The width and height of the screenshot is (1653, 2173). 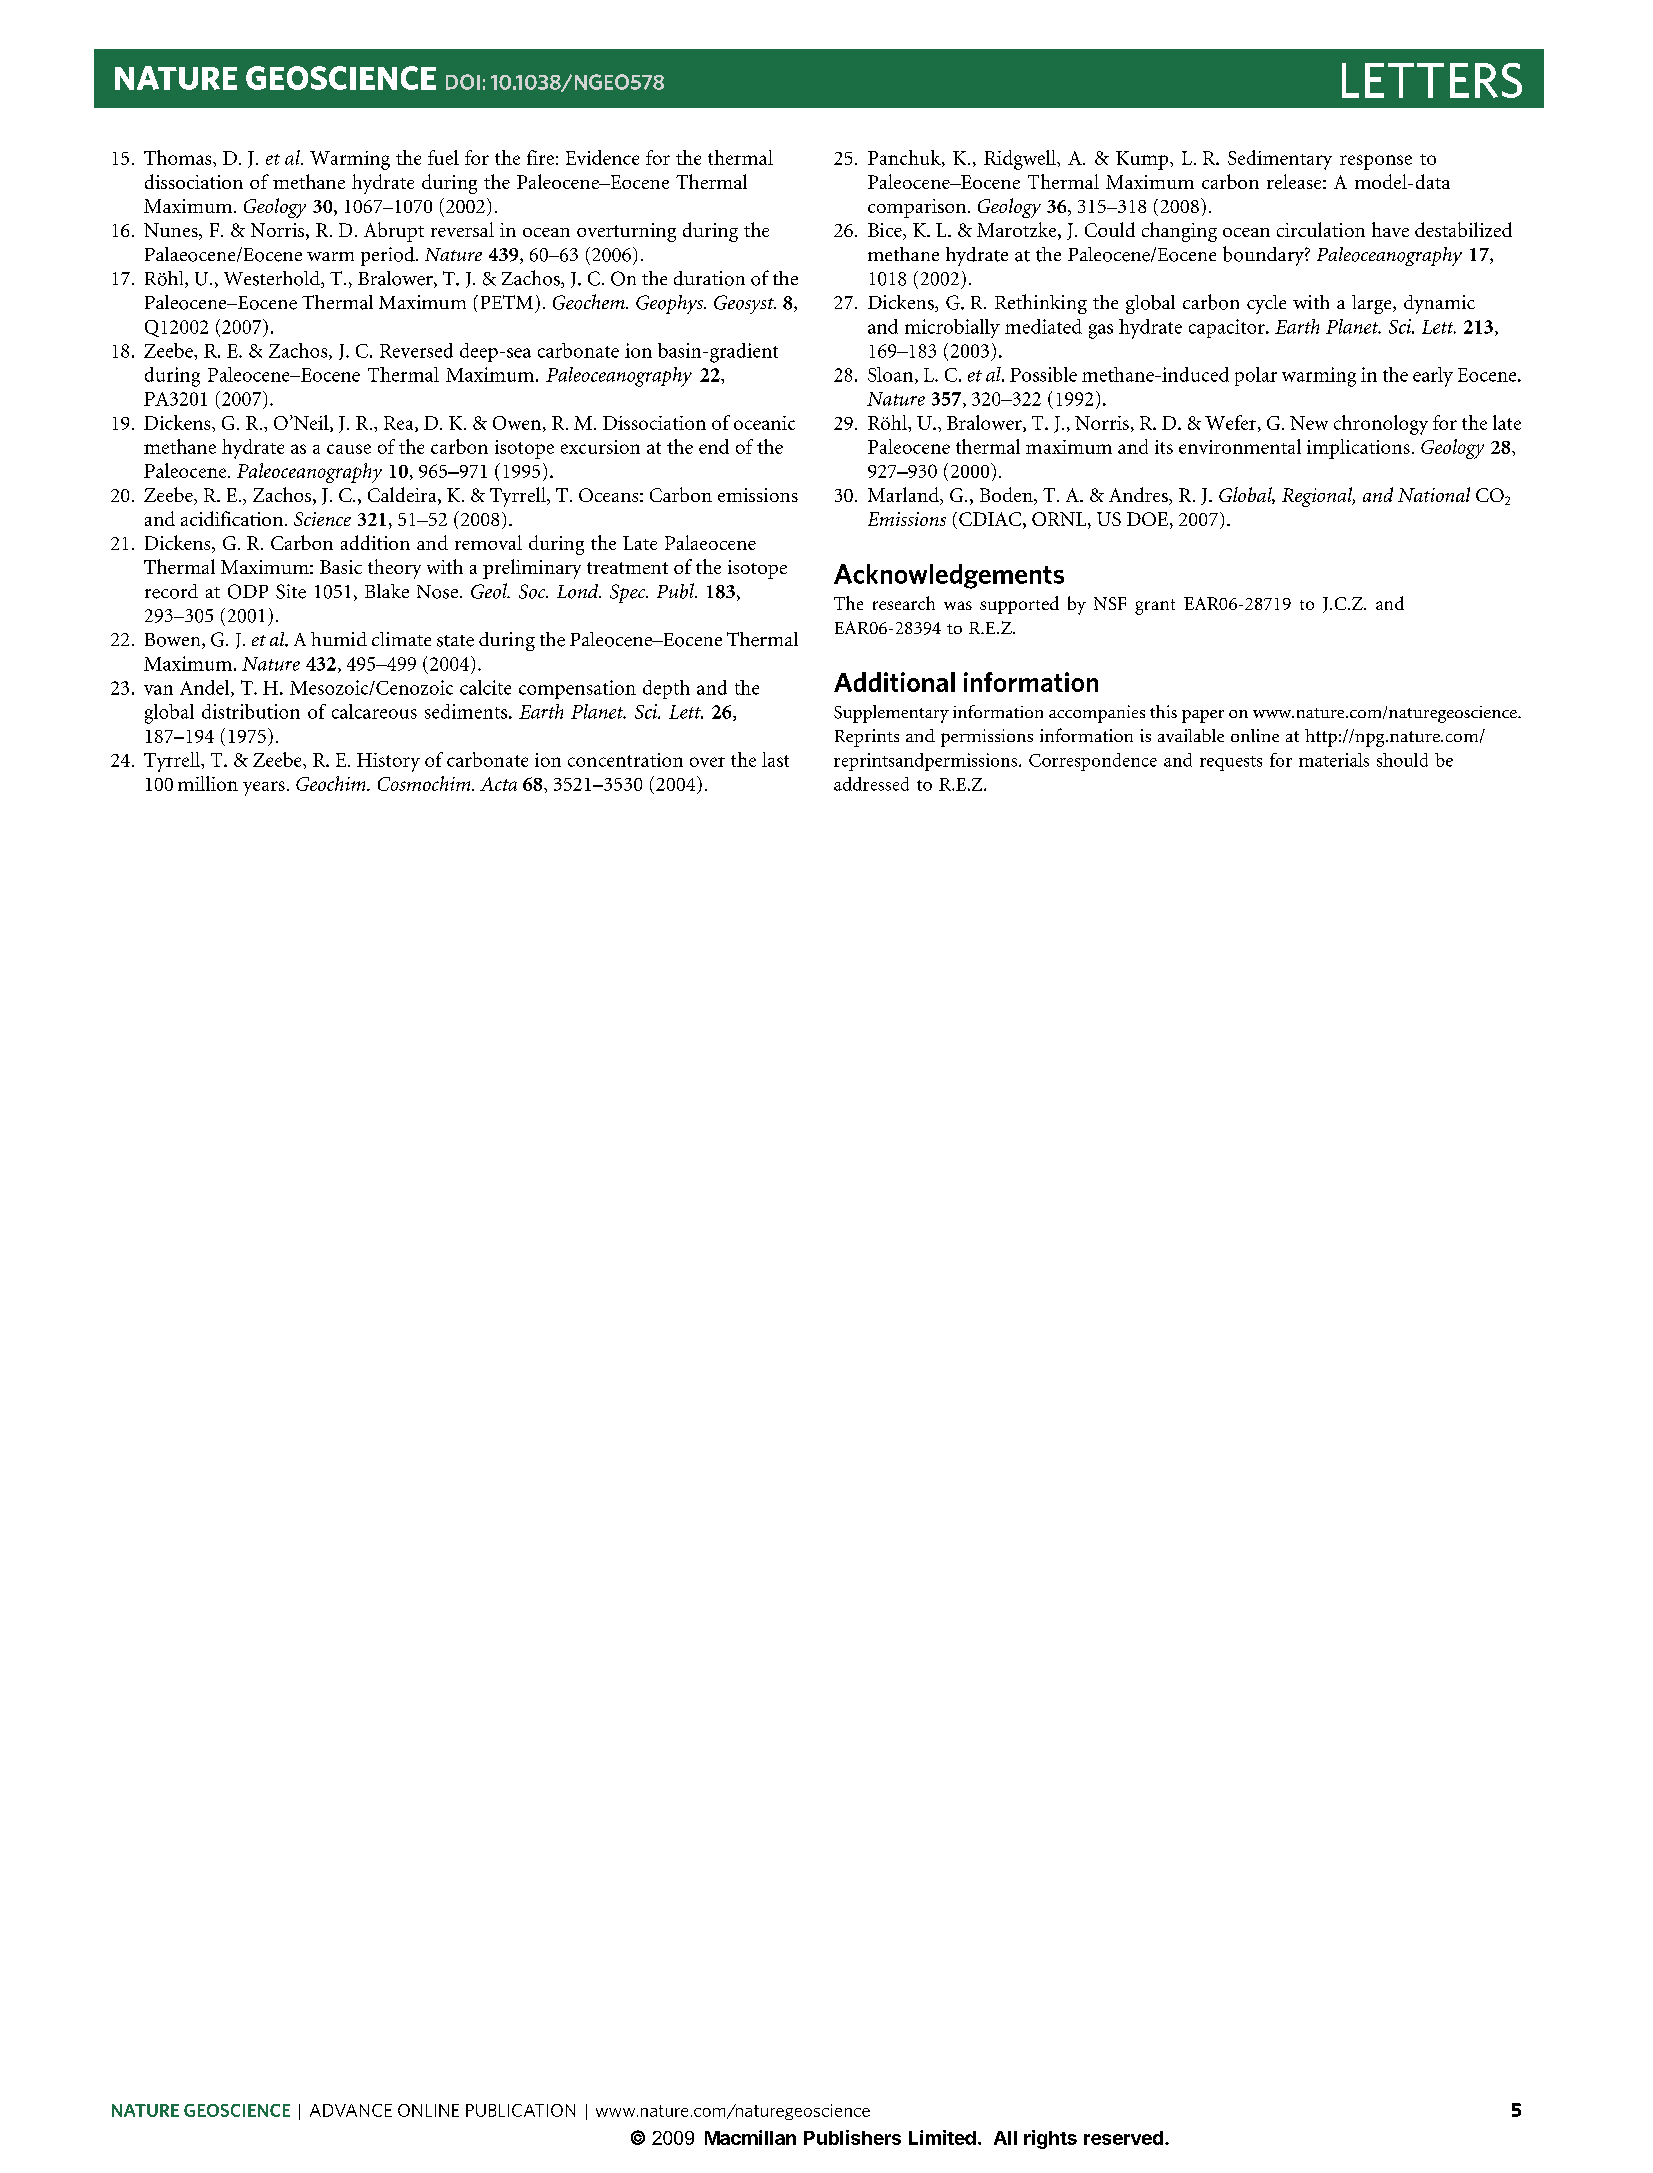 What do you see at coordinates (750, 2137) in the screenshot?
I see `Macmillan` at bounding box center [750, 2137].
